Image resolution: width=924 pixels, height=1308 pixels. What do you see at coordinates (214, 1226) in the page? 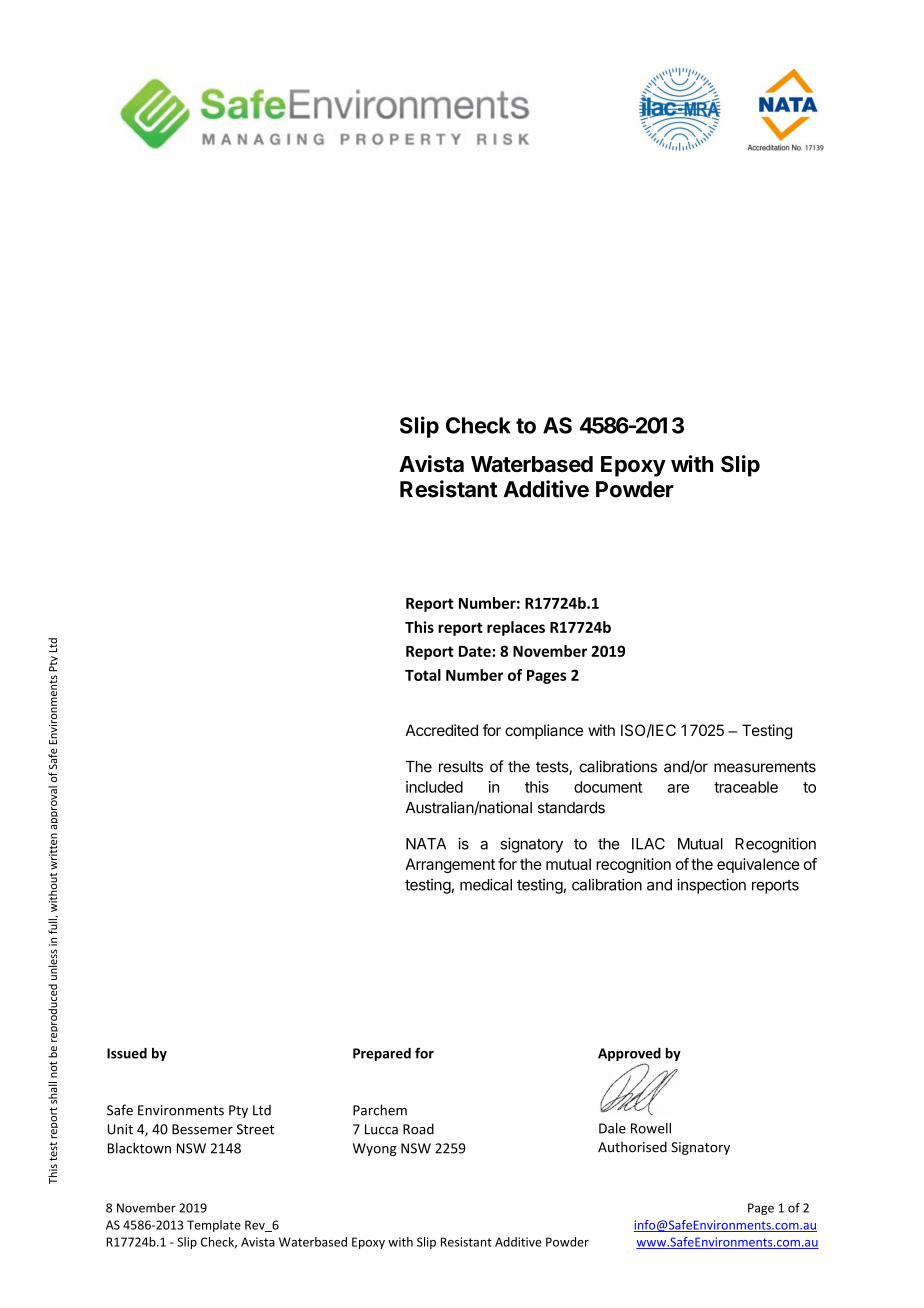
I see `Template` at bounding box center [214, 1226].
